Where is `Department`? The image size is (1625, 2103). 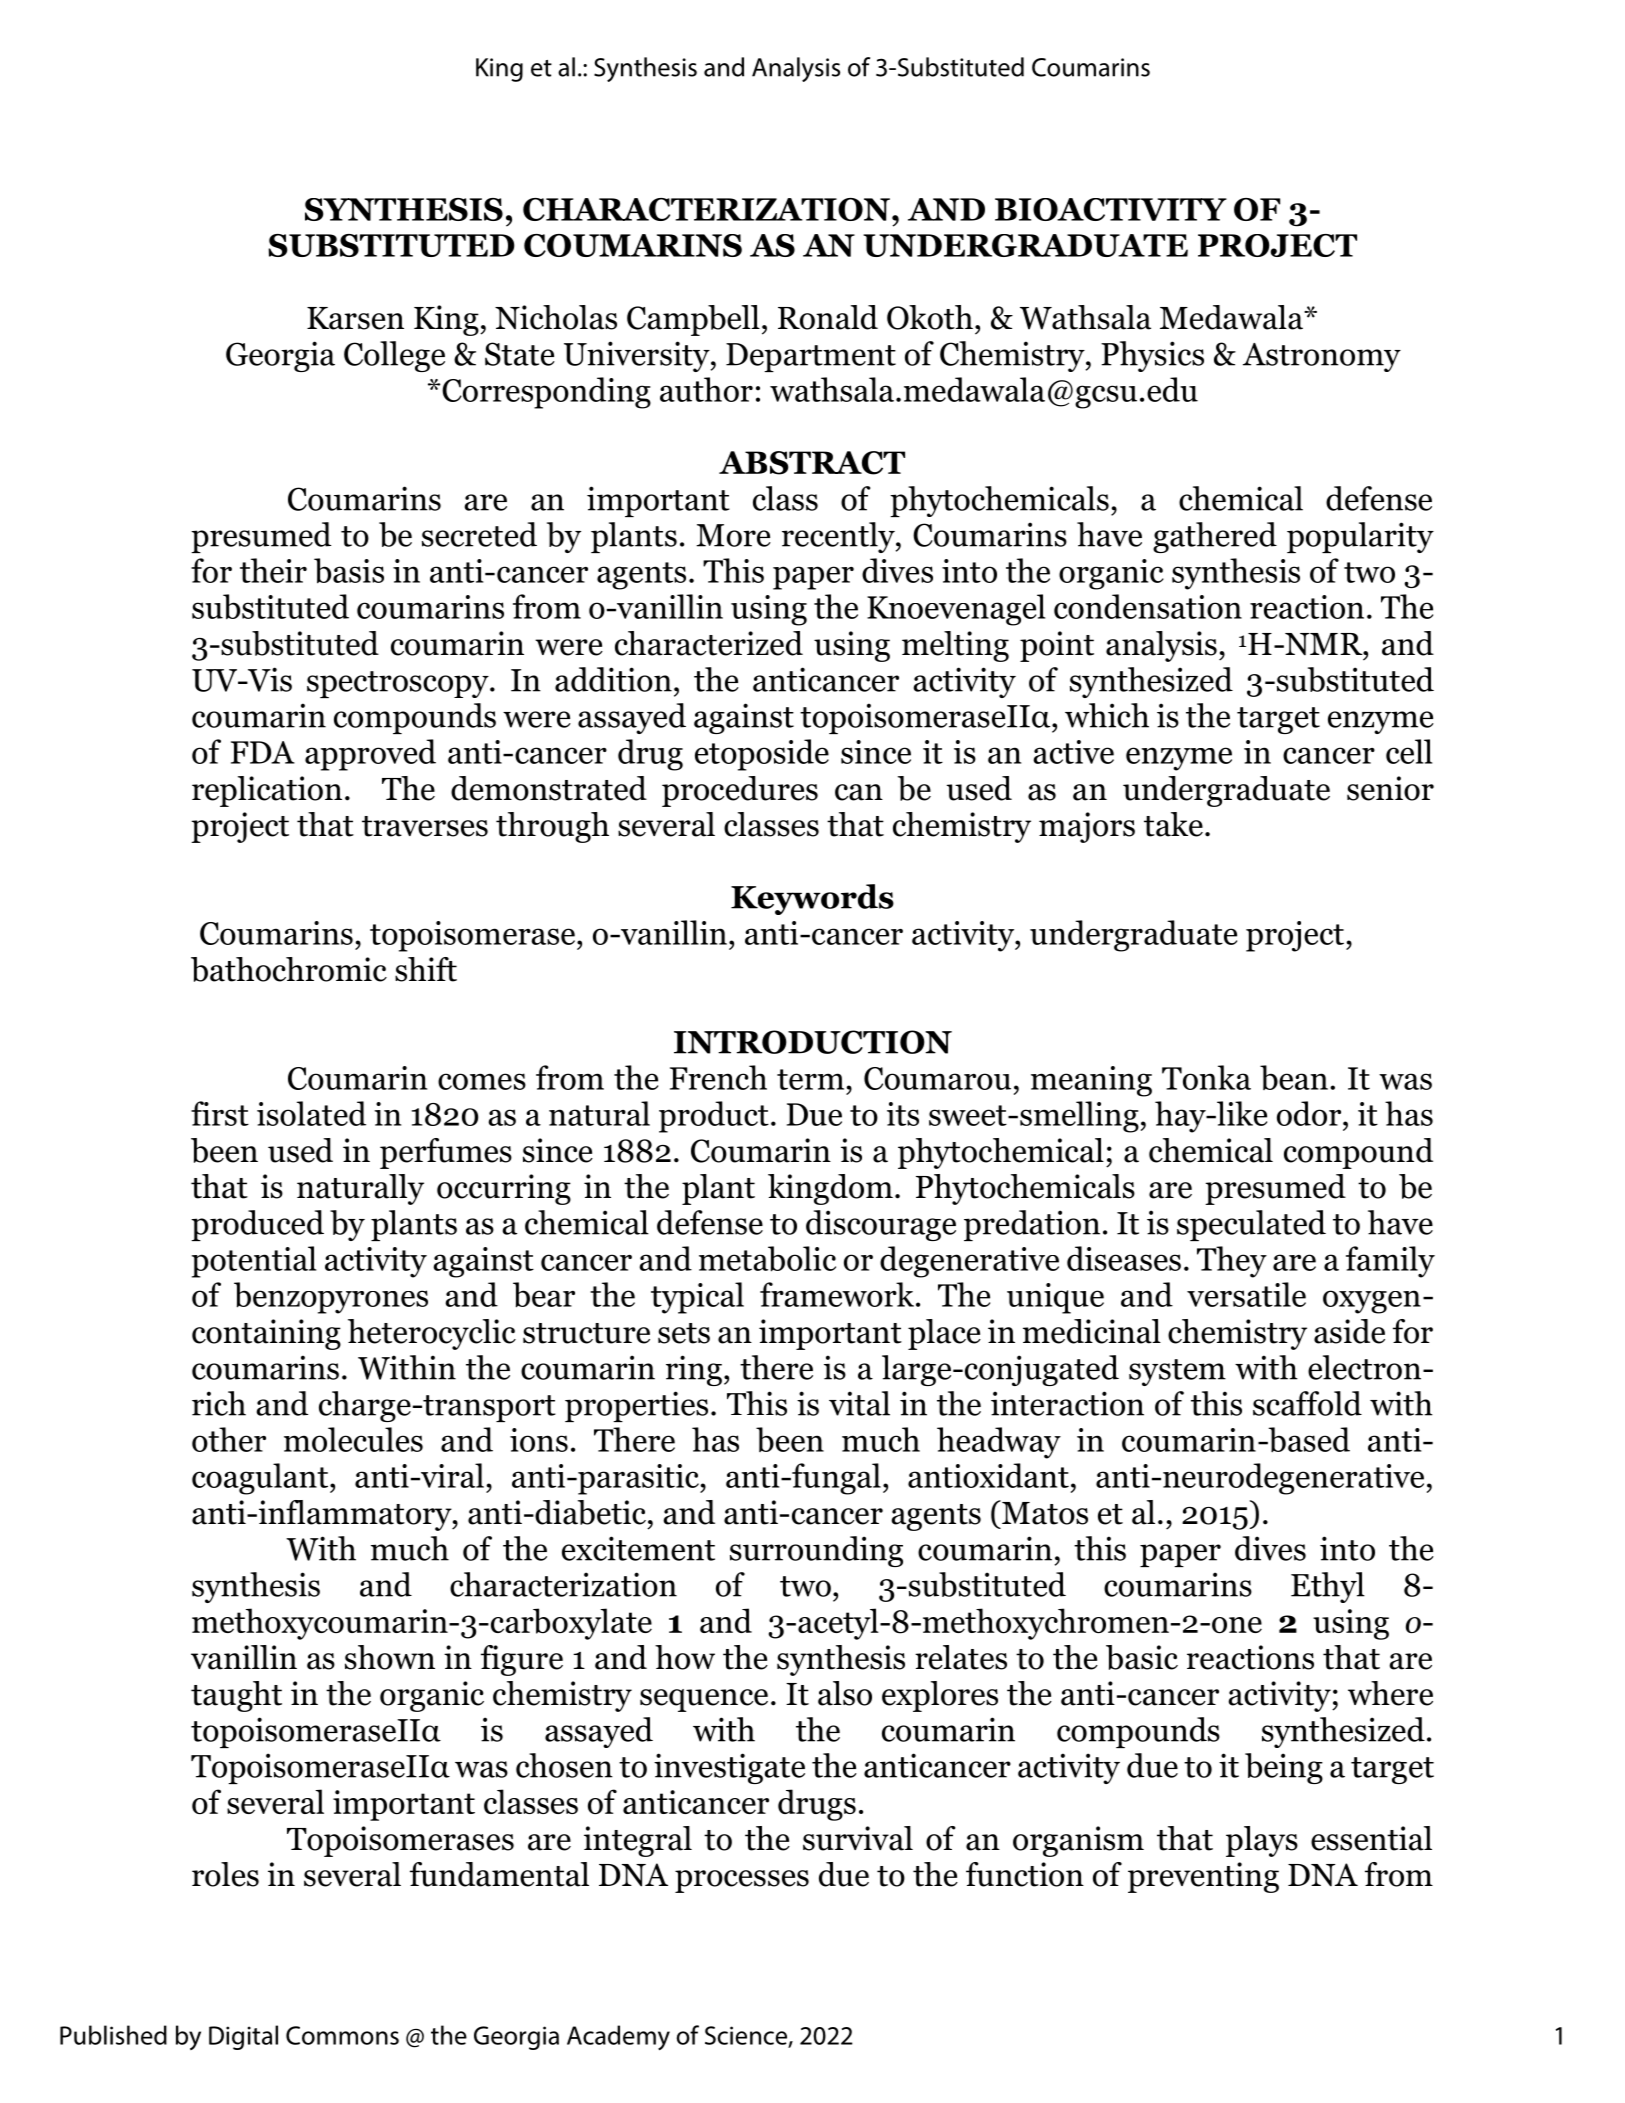
Department is located at coordinates (811, 357).
